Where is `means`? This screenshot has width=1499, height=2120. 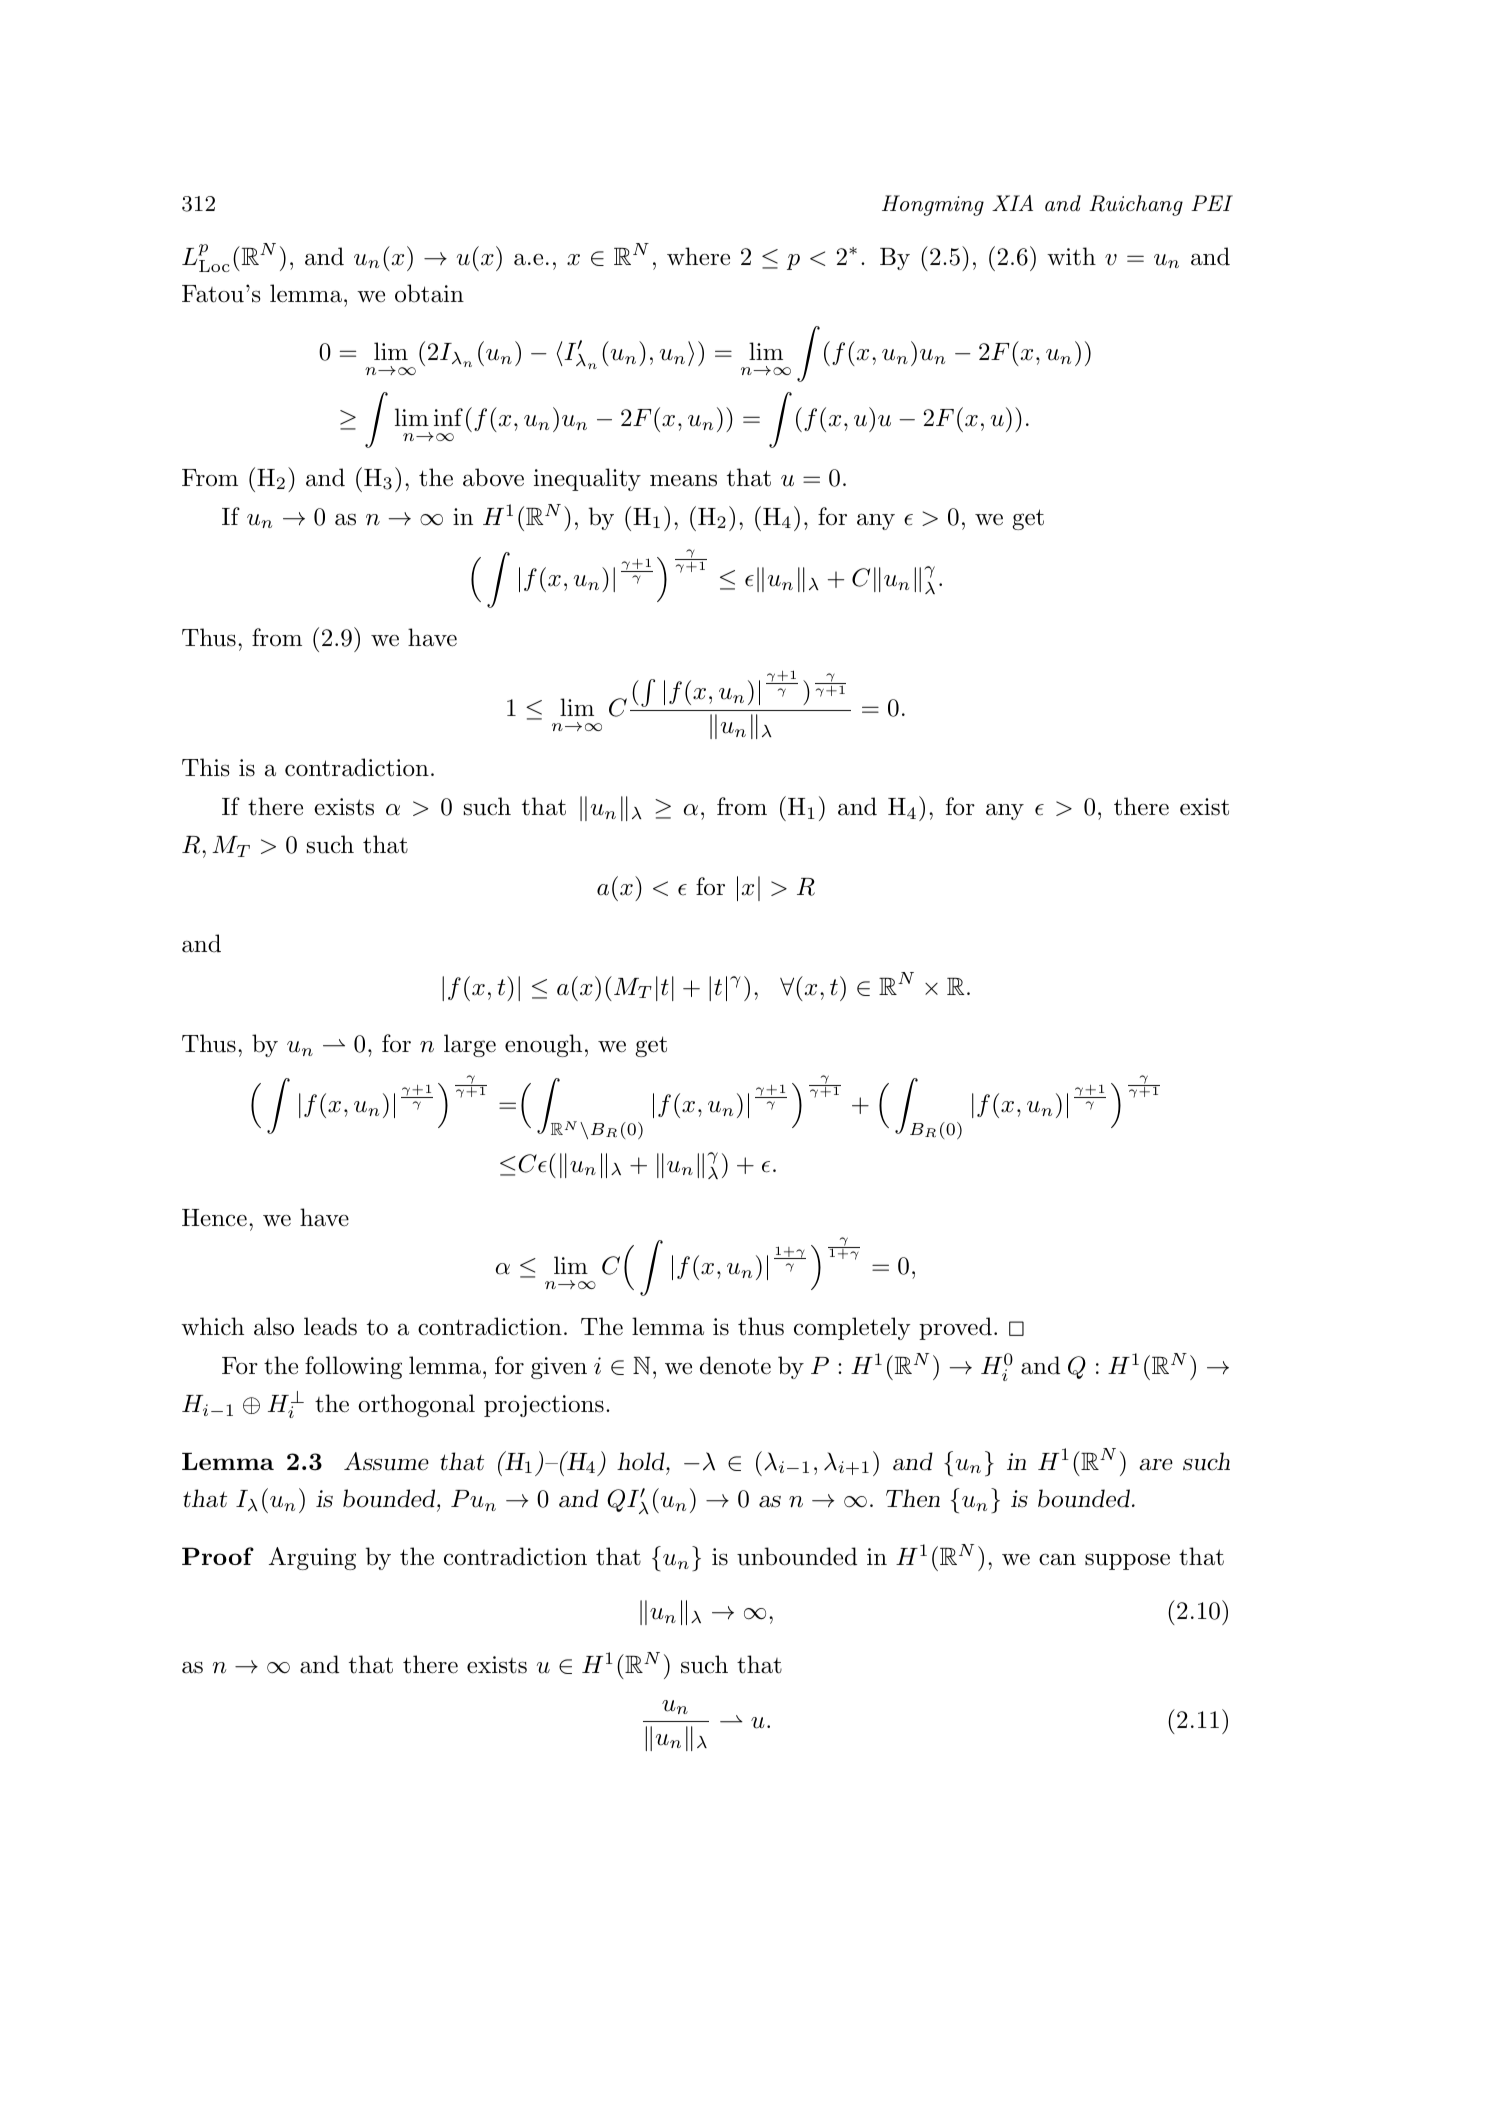 means is located at coordinates (683, 480).
